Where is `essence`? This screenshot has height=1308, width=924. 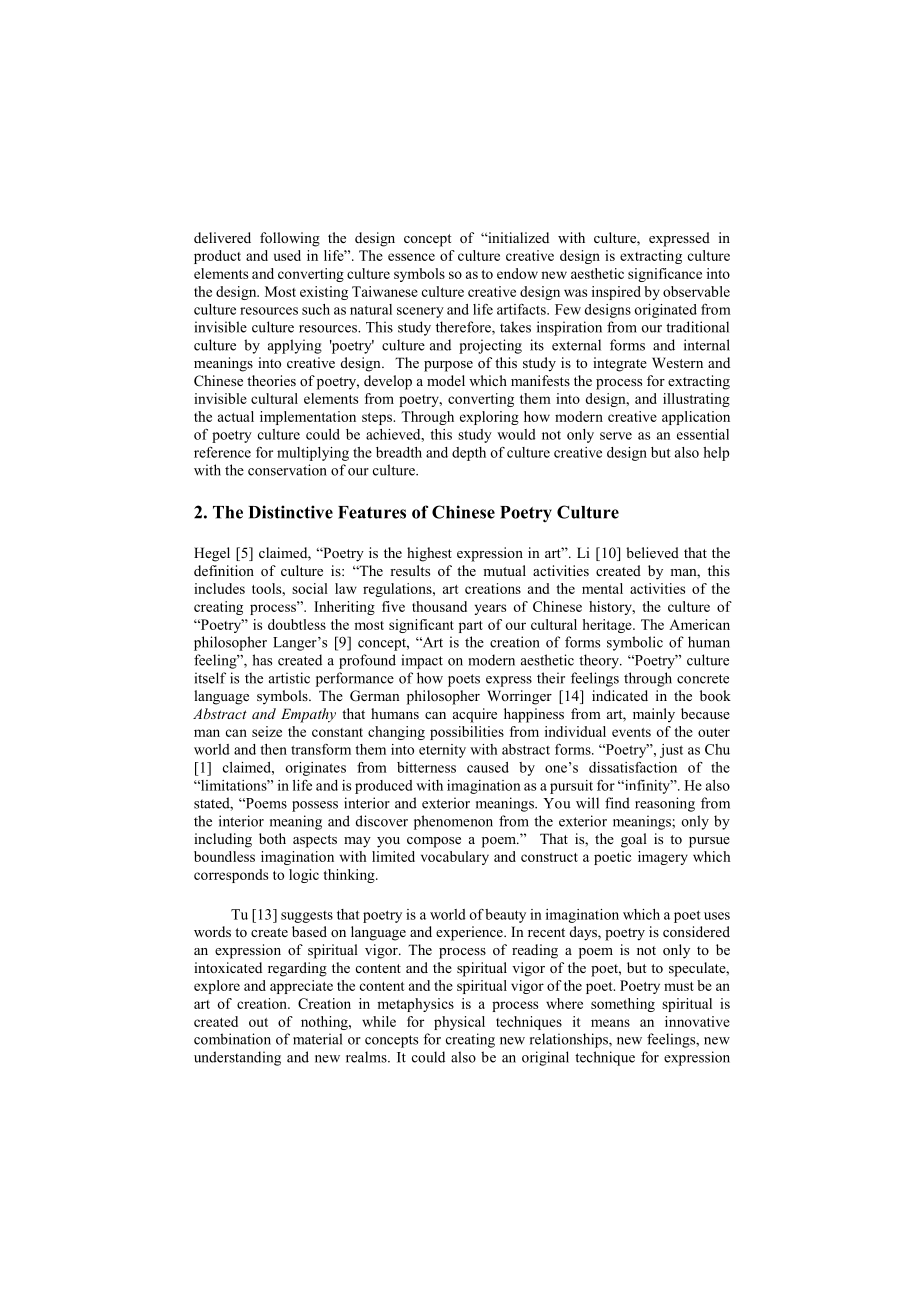 essence is located at coordinates (411, 257).
